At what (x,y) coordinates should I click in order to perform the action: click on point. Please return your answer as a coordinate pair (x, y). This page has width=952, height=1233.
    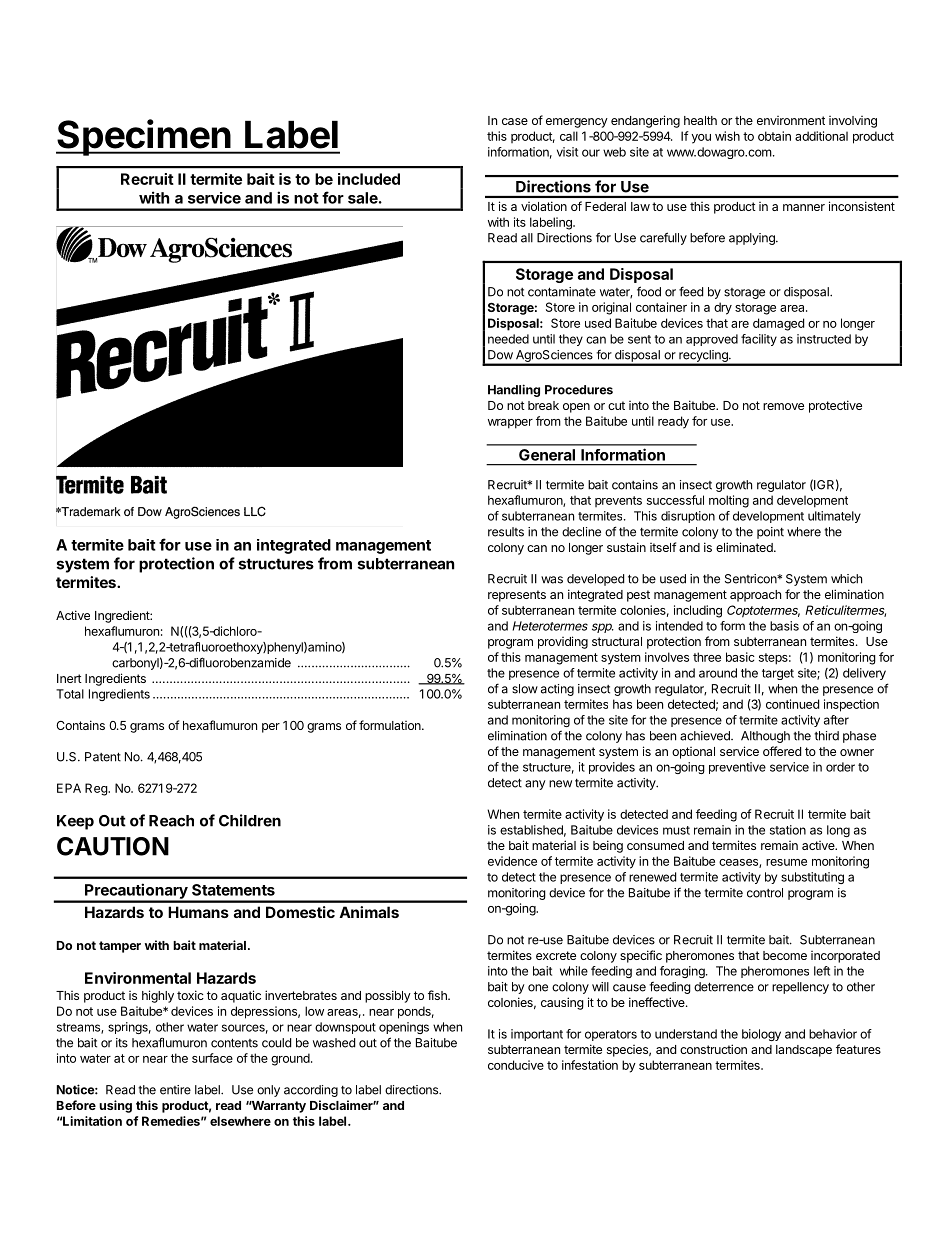
    Looking at the image, I should click on (770, 533).
